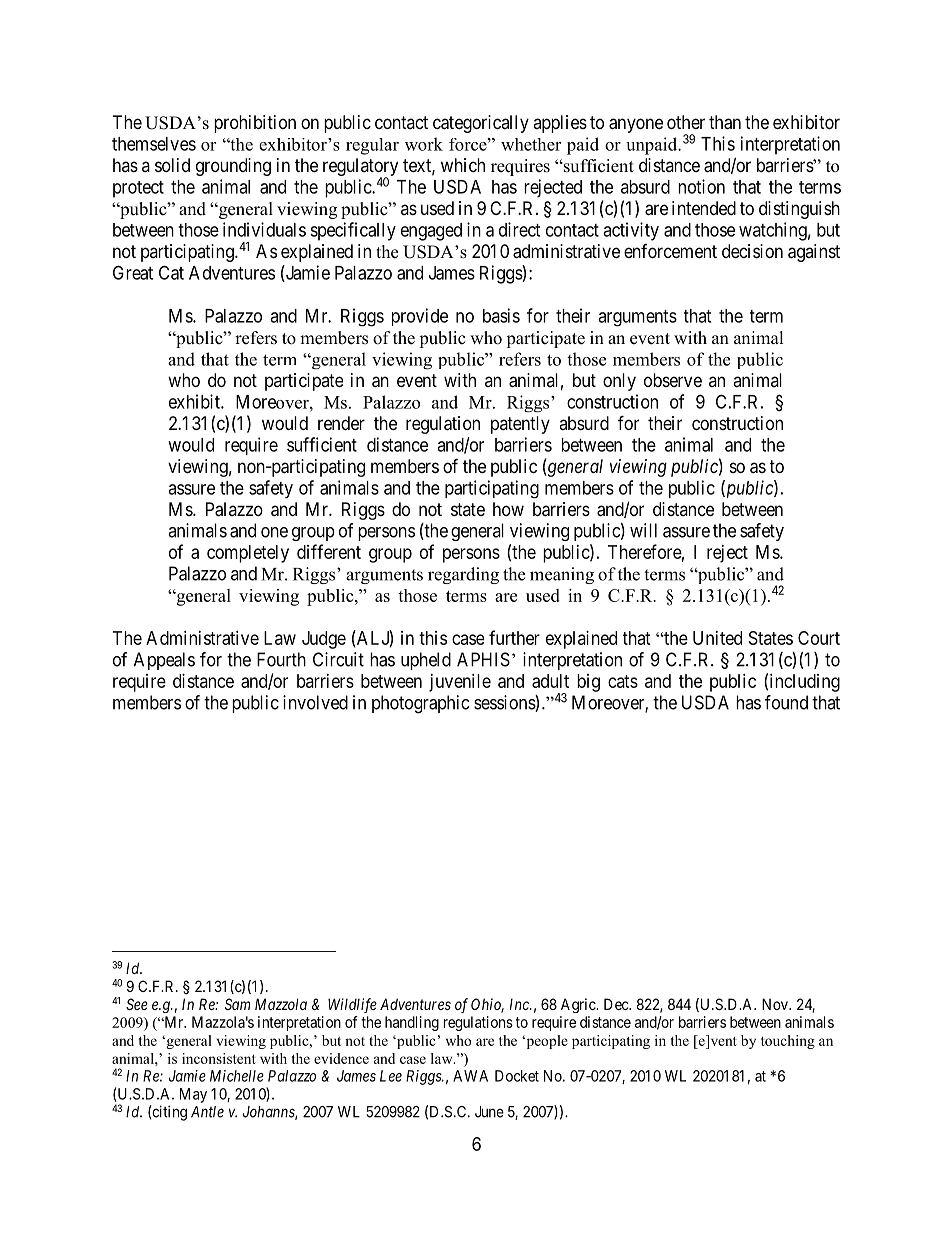 The image size is (952, 1233). Describe the element at coordinates (520, 425) in the screenshot. I see `patently` at that location.
